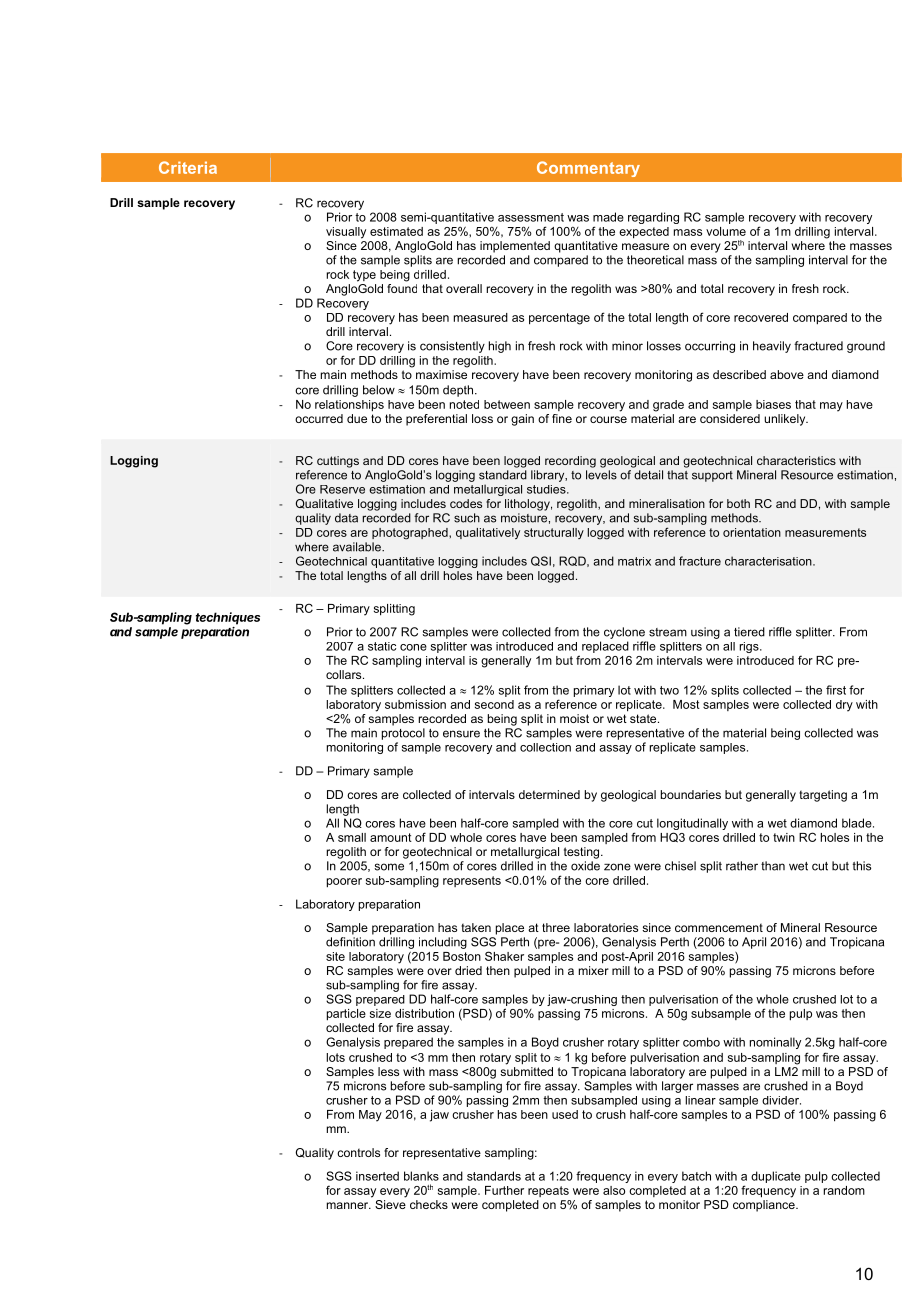  What do you see at coordinates (726, 231) in the screenshot?
I see `volume` at bounding box center [726, 231].
